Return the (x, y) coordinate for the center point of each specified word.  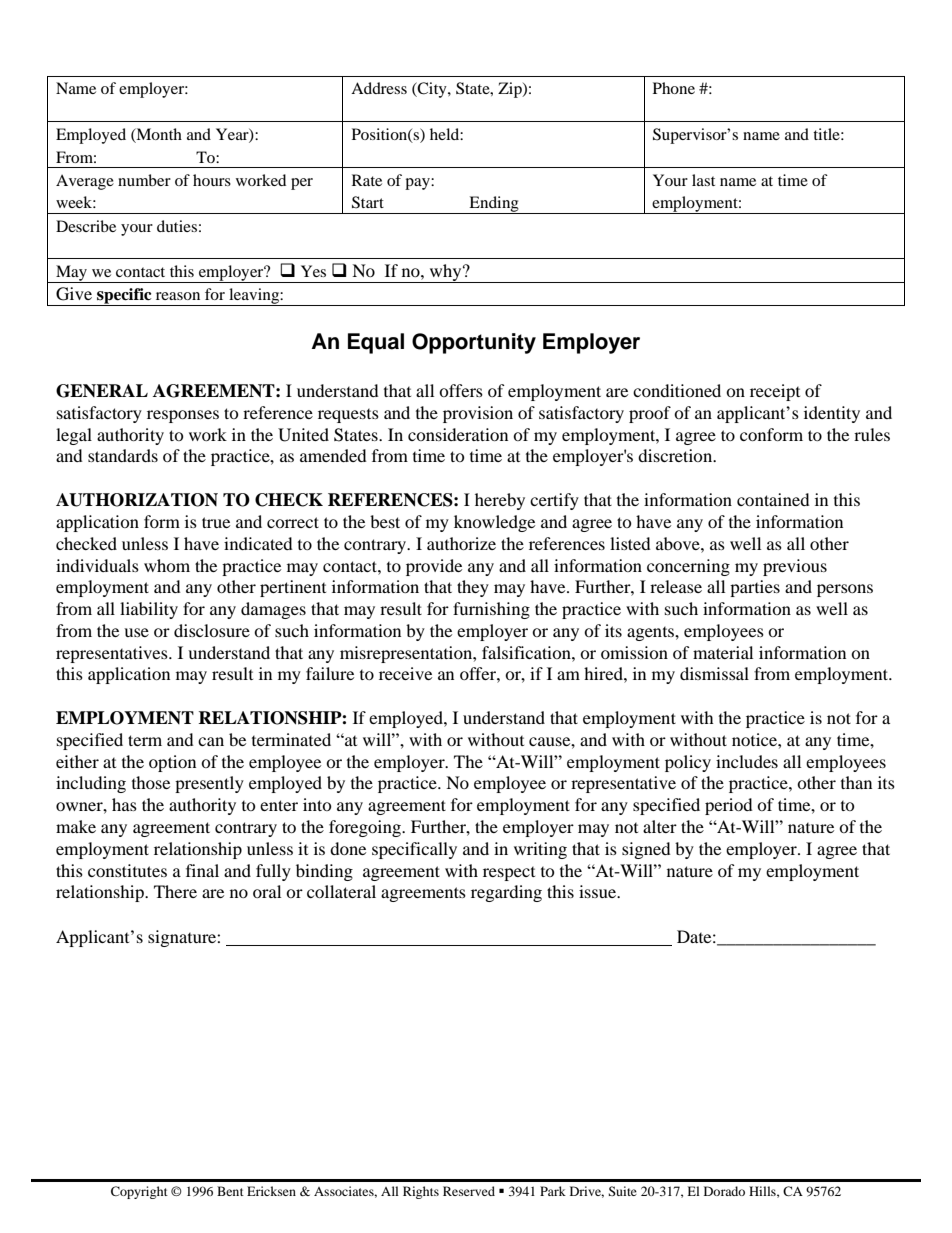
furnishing (491, 610)
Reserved (469, 1191)
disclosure (212, 630)
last (703, 180)
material (723, 652)
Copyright (139, 1192)
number (144, 180)
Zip (511, 90)
